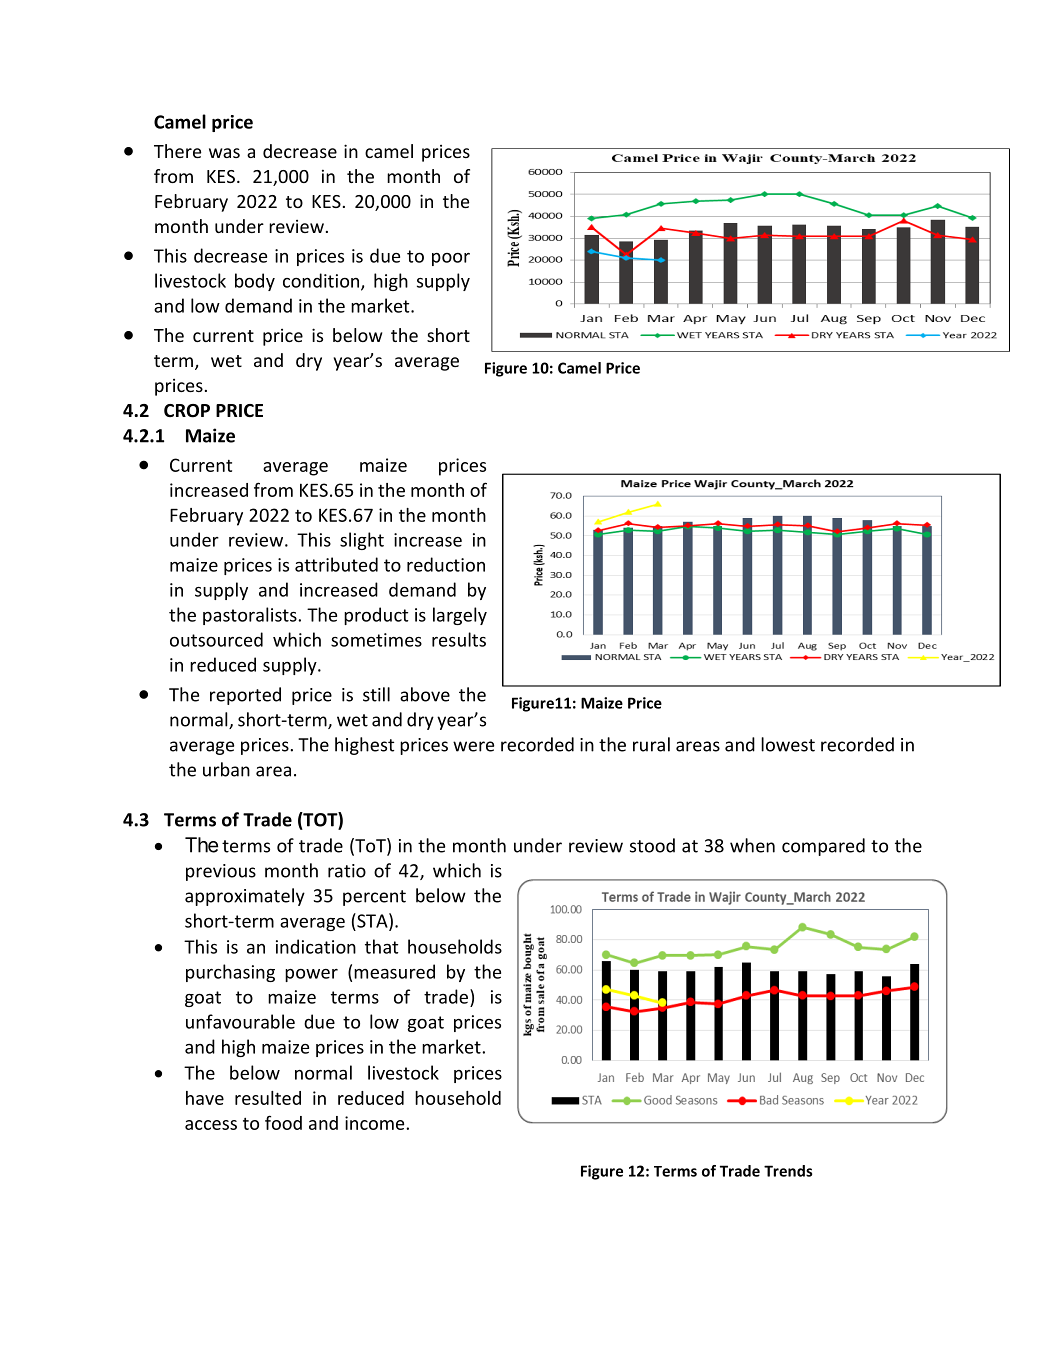  I want to click on were, so click(473, 746).
